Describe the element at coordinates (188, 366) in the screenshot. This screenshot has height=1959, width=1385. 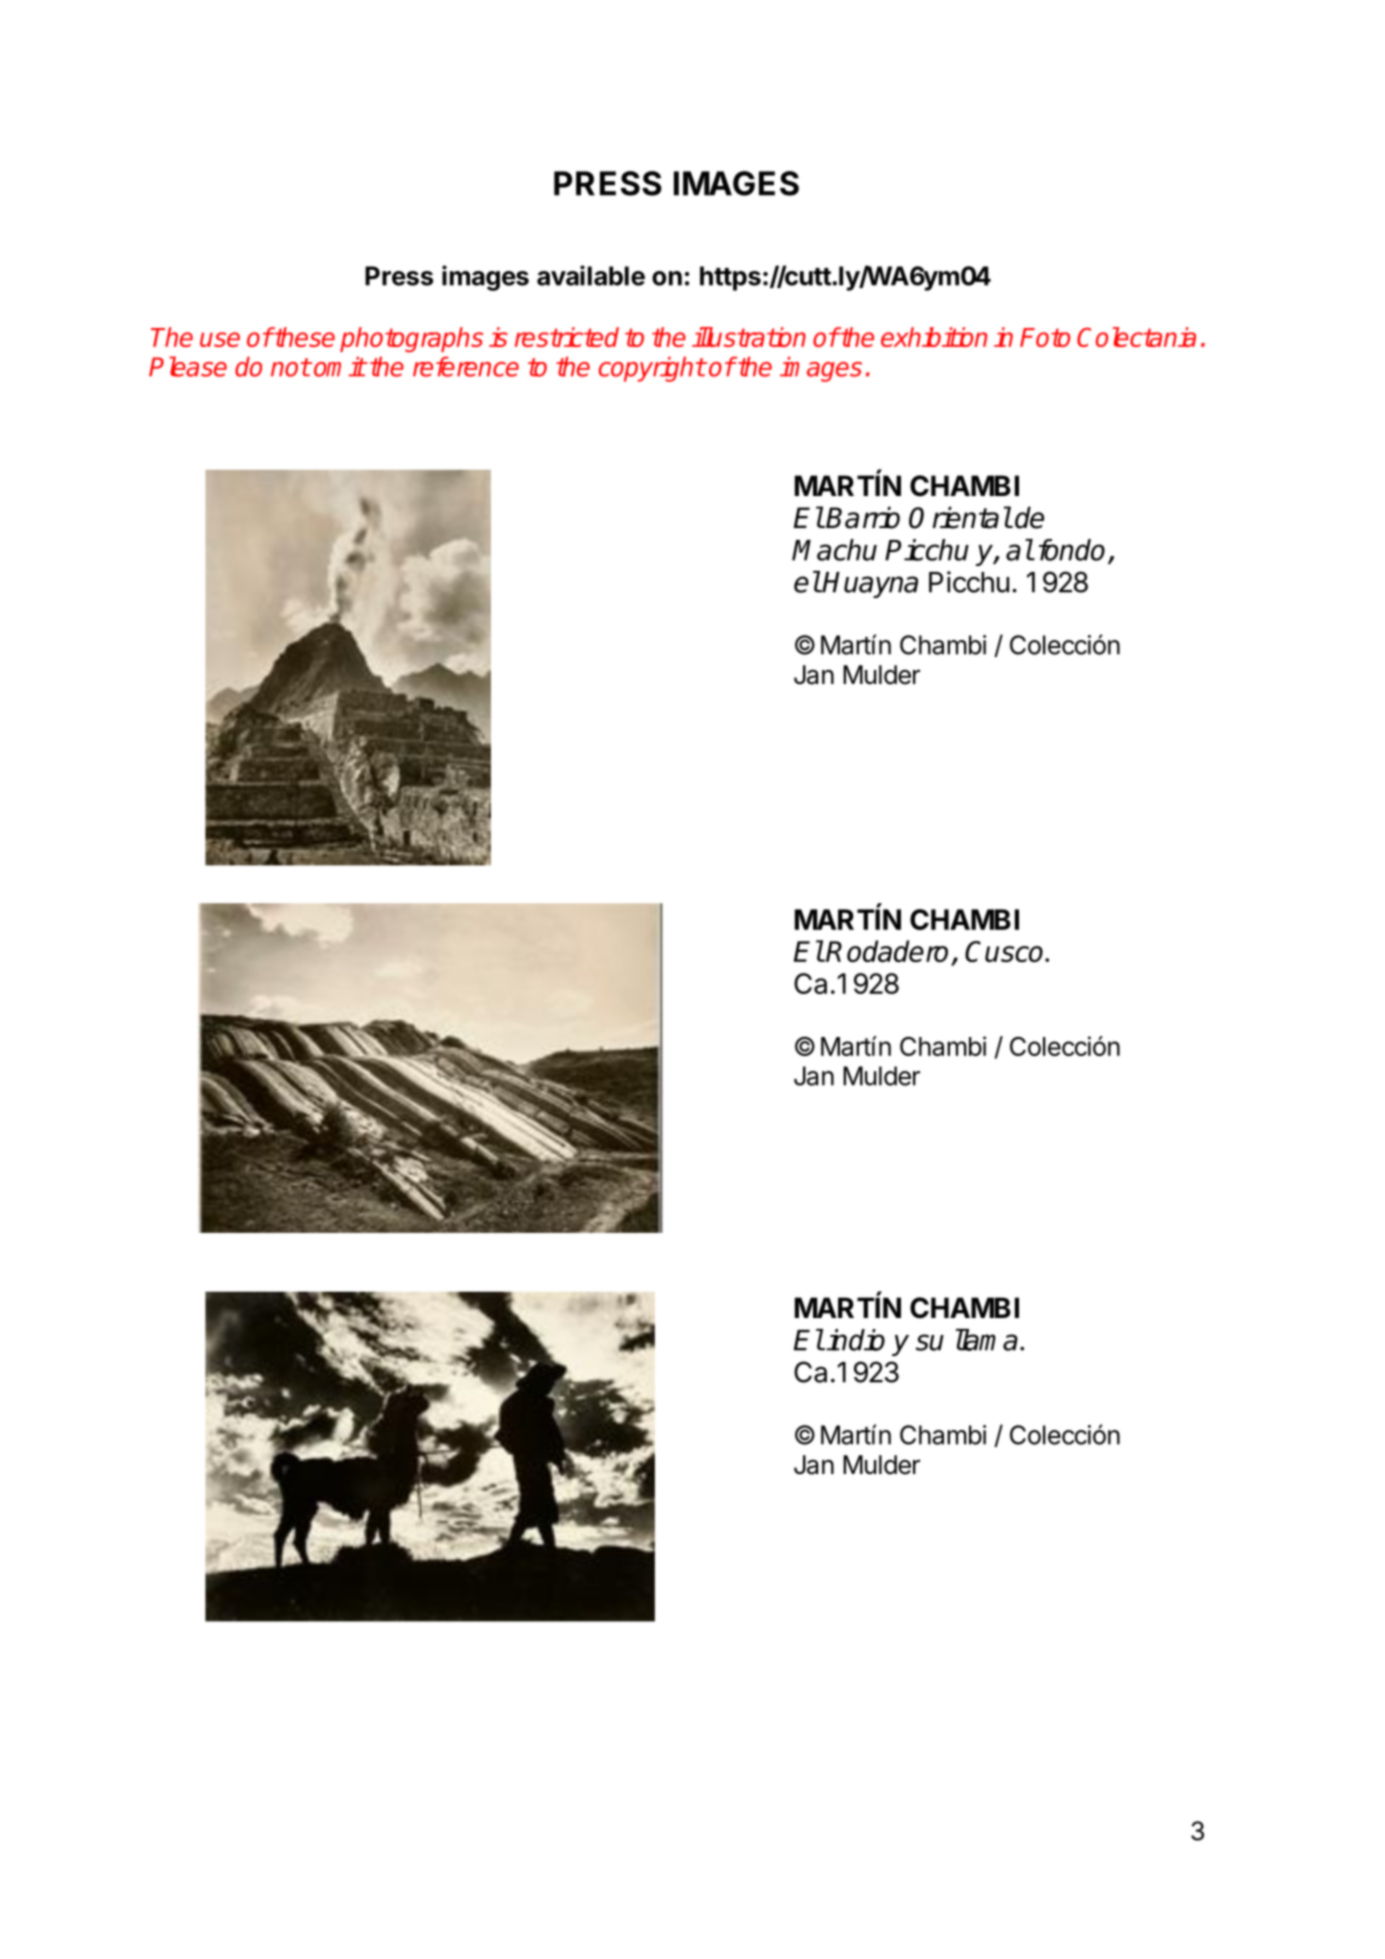
I see `Please` at that location.
